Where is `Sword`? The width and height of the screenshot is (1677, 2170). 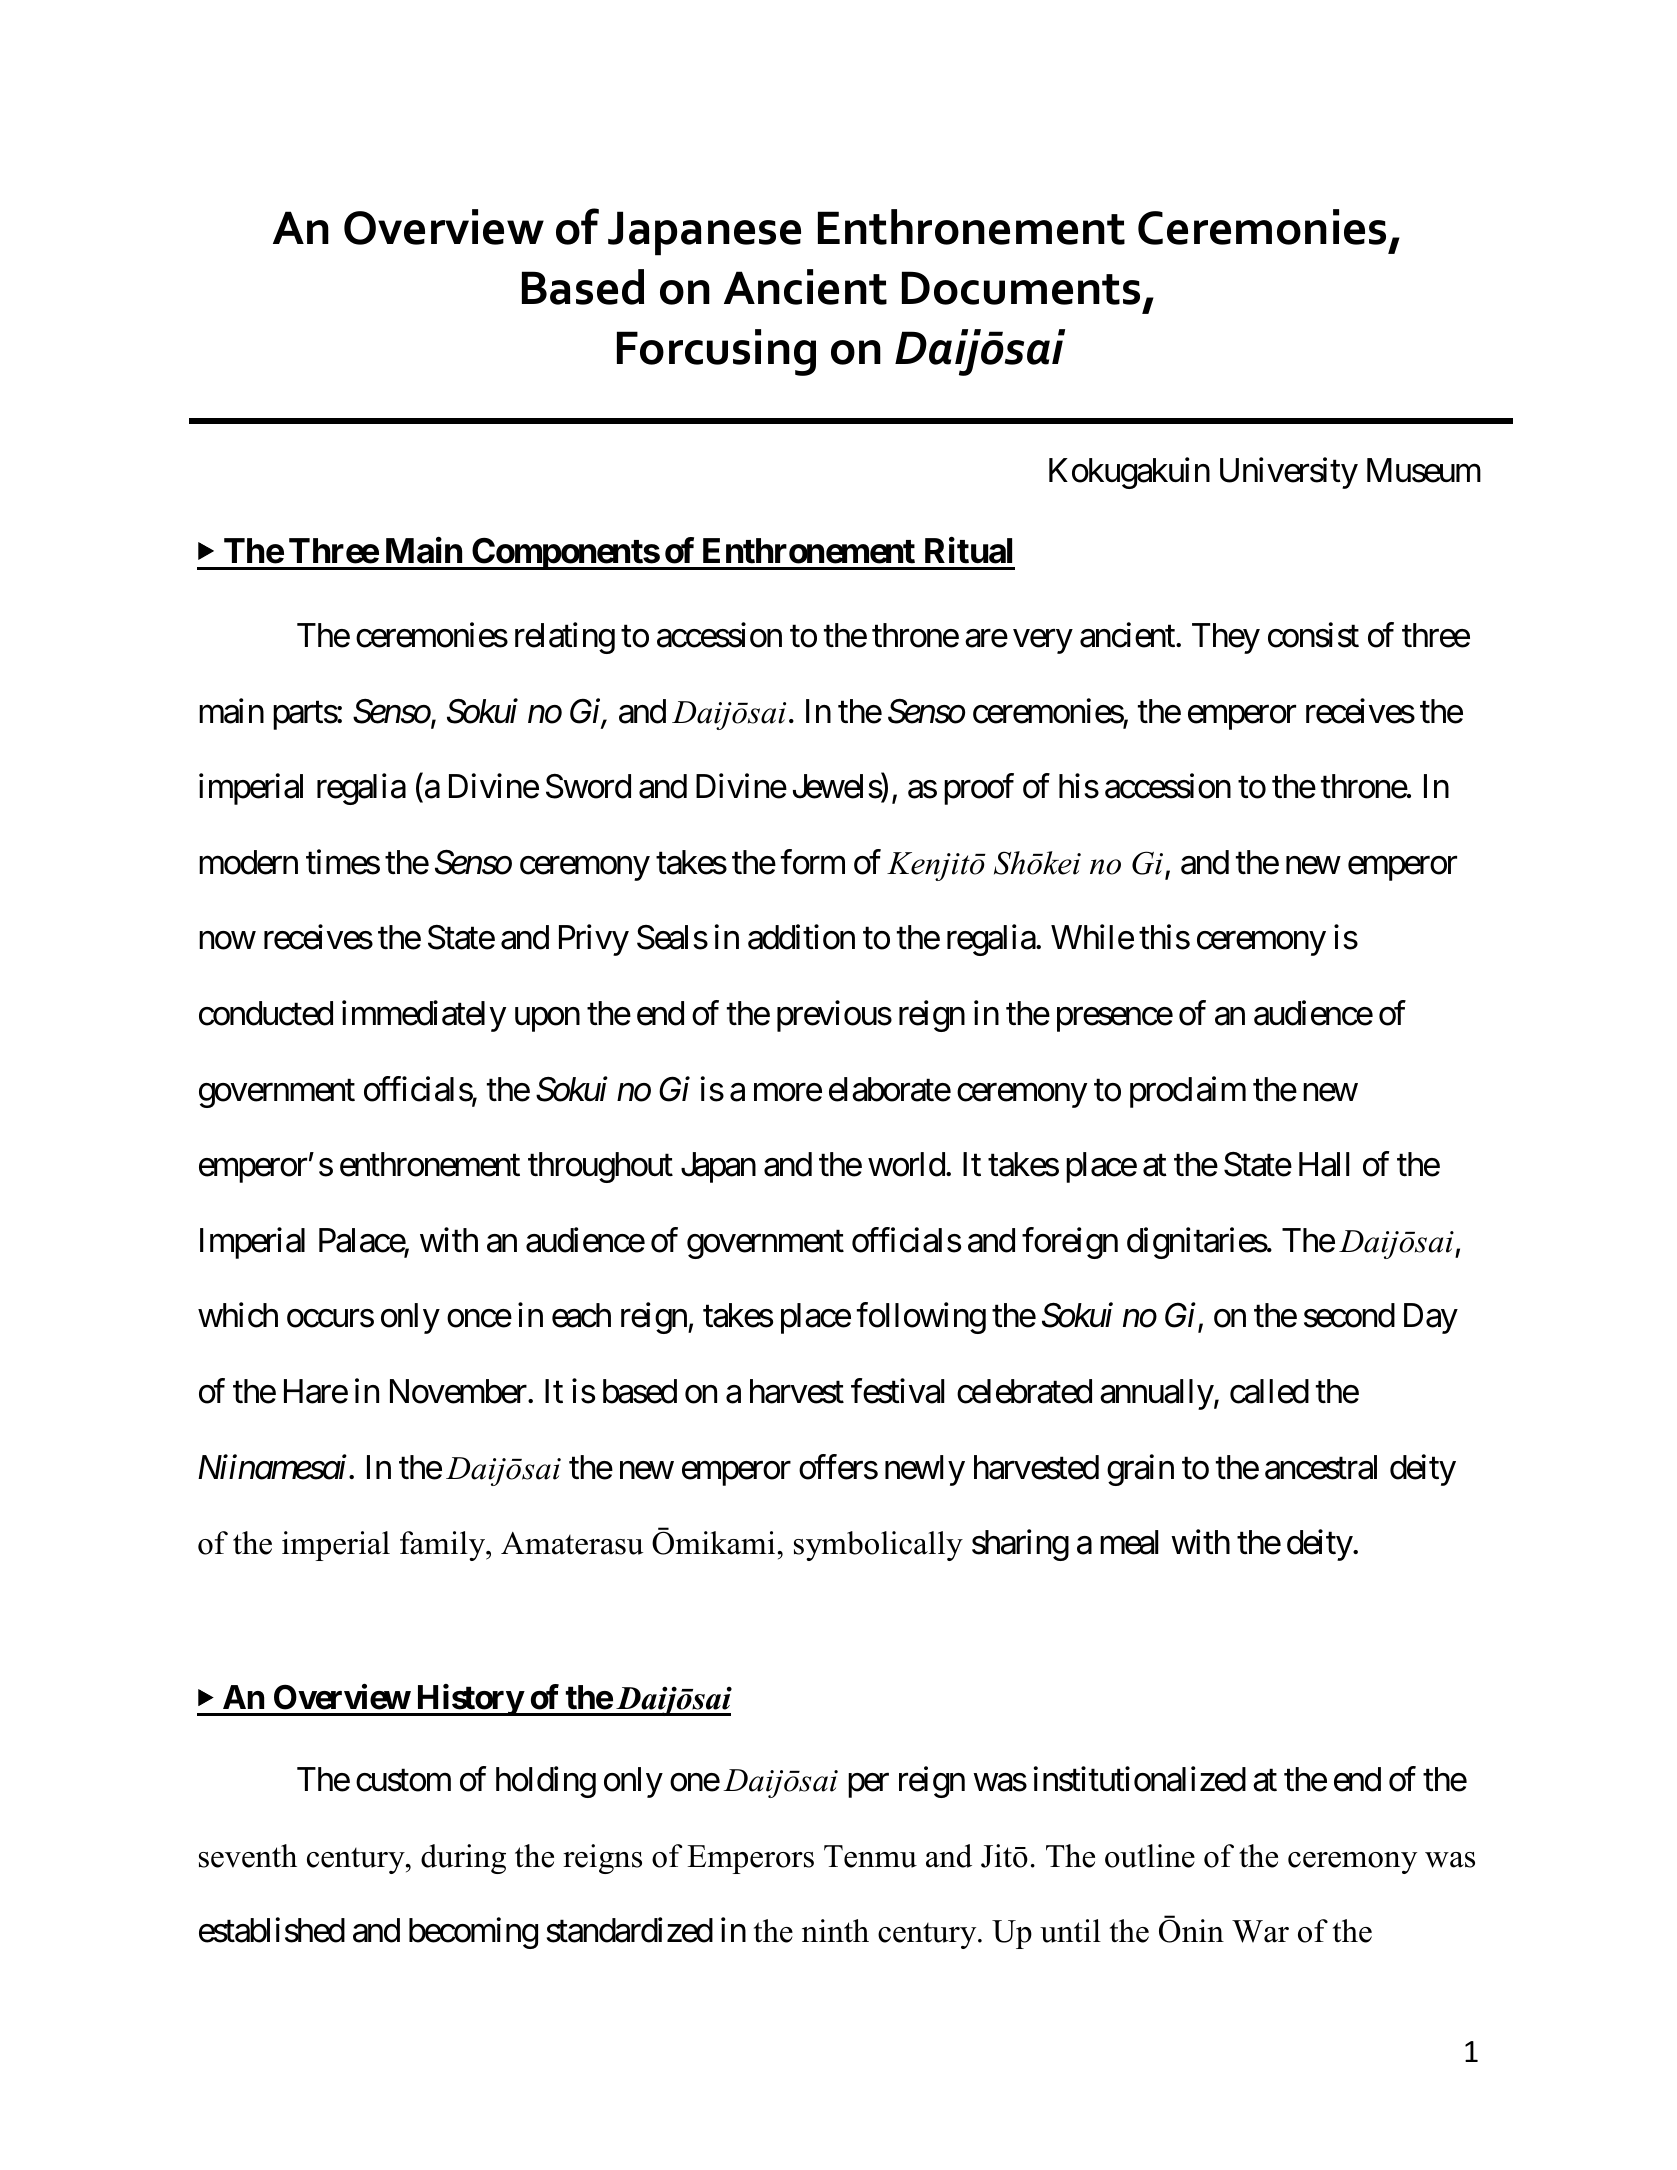
Sword is located at coordinates (588, 786).
